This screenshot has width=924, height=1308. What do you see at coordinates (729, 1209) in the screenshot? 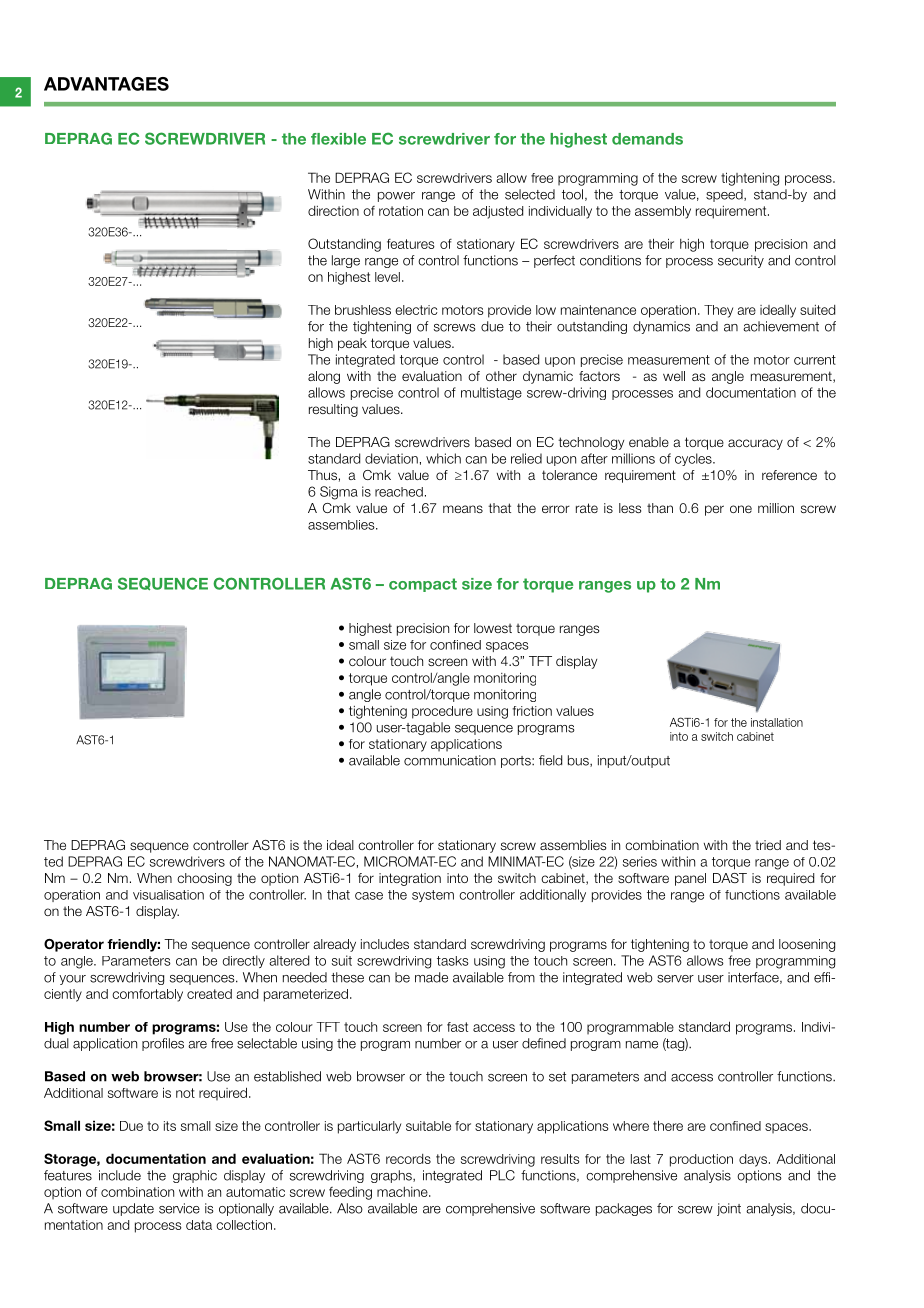
I see `joint` at bounding box center [729, 1209].
